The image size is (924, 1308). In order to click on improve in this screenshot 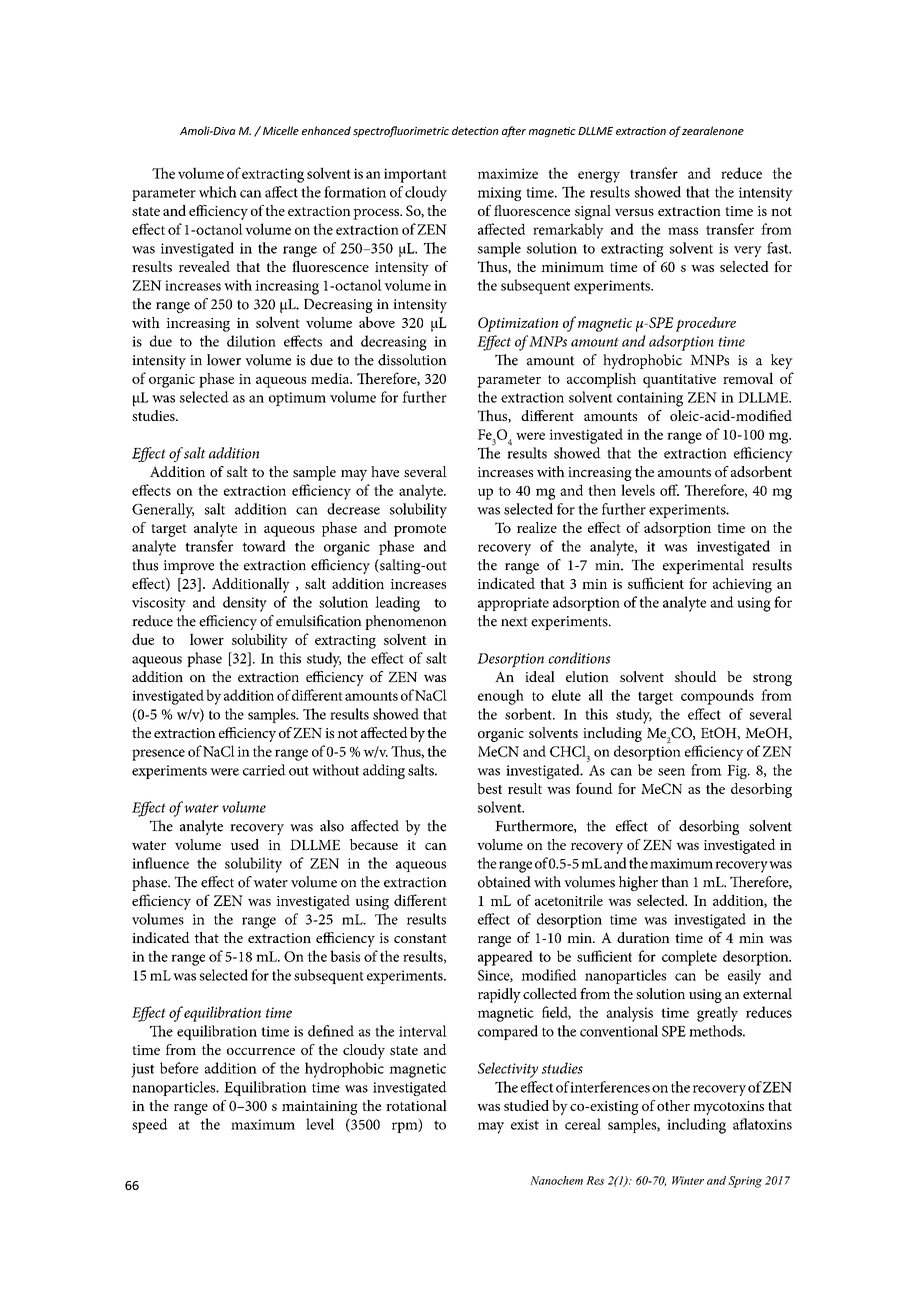, I will do `click(188, 567)`.
